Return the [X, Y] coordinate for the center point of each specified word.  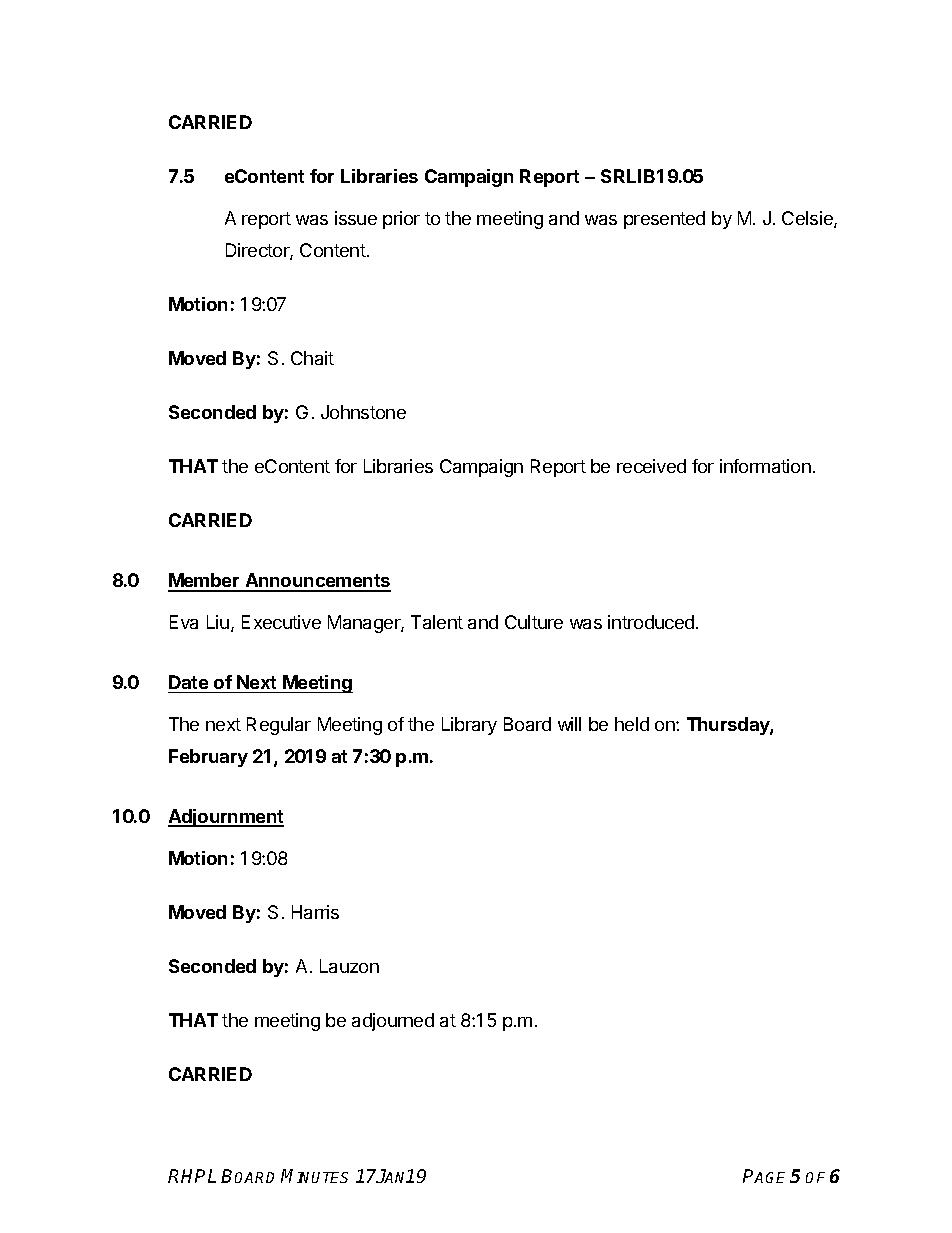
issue [356, 218]
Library [469, 726]
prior [401, 220]
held [632, 724]
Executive [281, 622]
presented [664, 220]
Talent [437, 622]
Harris [315, 912]
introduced [651, 622]
